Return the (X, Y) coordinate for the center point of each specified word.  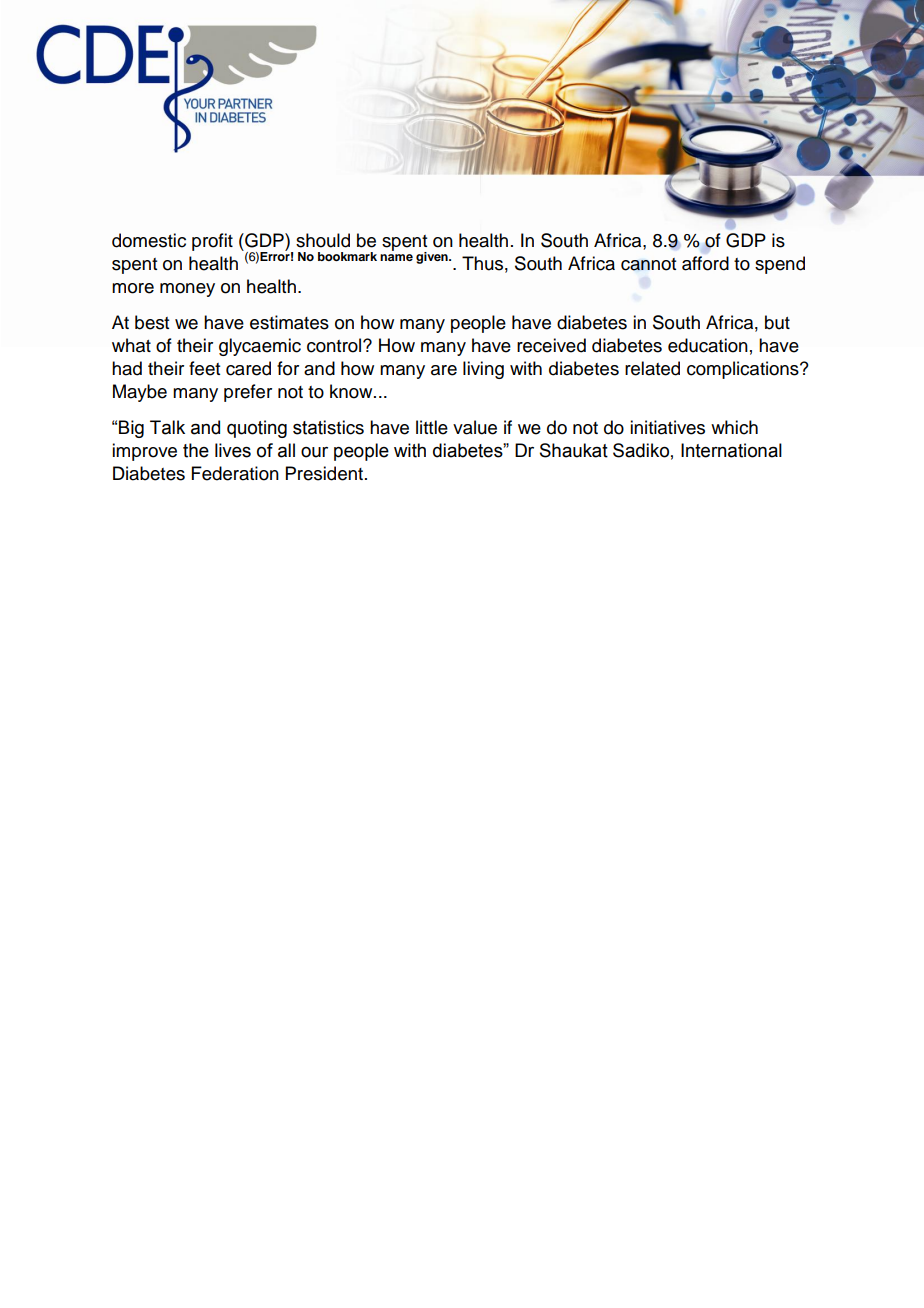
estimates (289, 322)
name (396, 257)
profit (212, 242)
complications (744, 370)
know (352, 391)
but (777, 322)
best (152, 322)
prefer (248, 393)
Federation (235, 473)
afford (705, 263)
